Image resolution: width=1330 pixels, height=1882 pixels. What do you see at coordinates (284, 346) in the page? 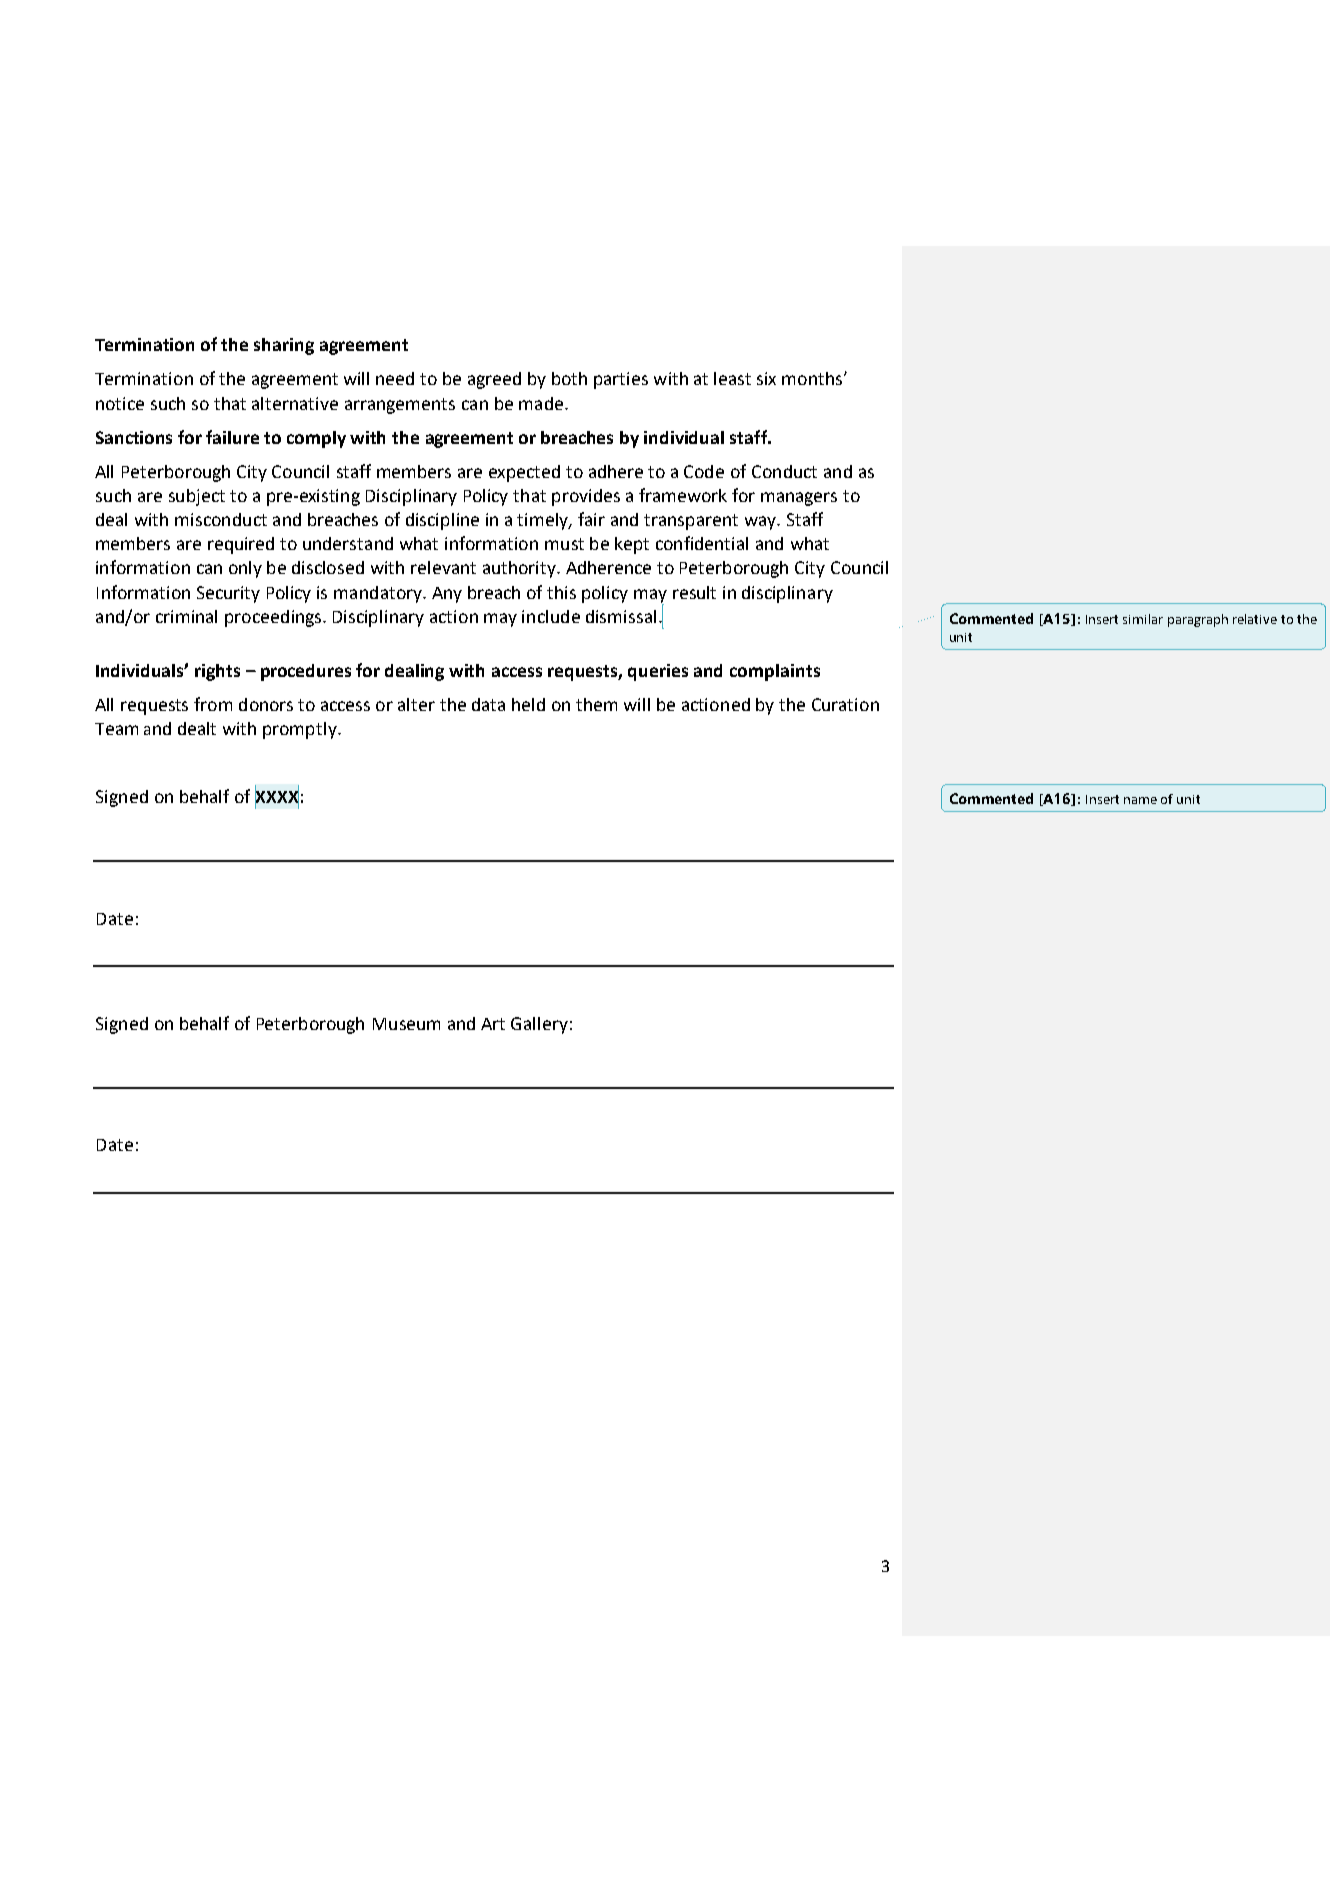
I see `sharing` at bounding box center [284, 346].
